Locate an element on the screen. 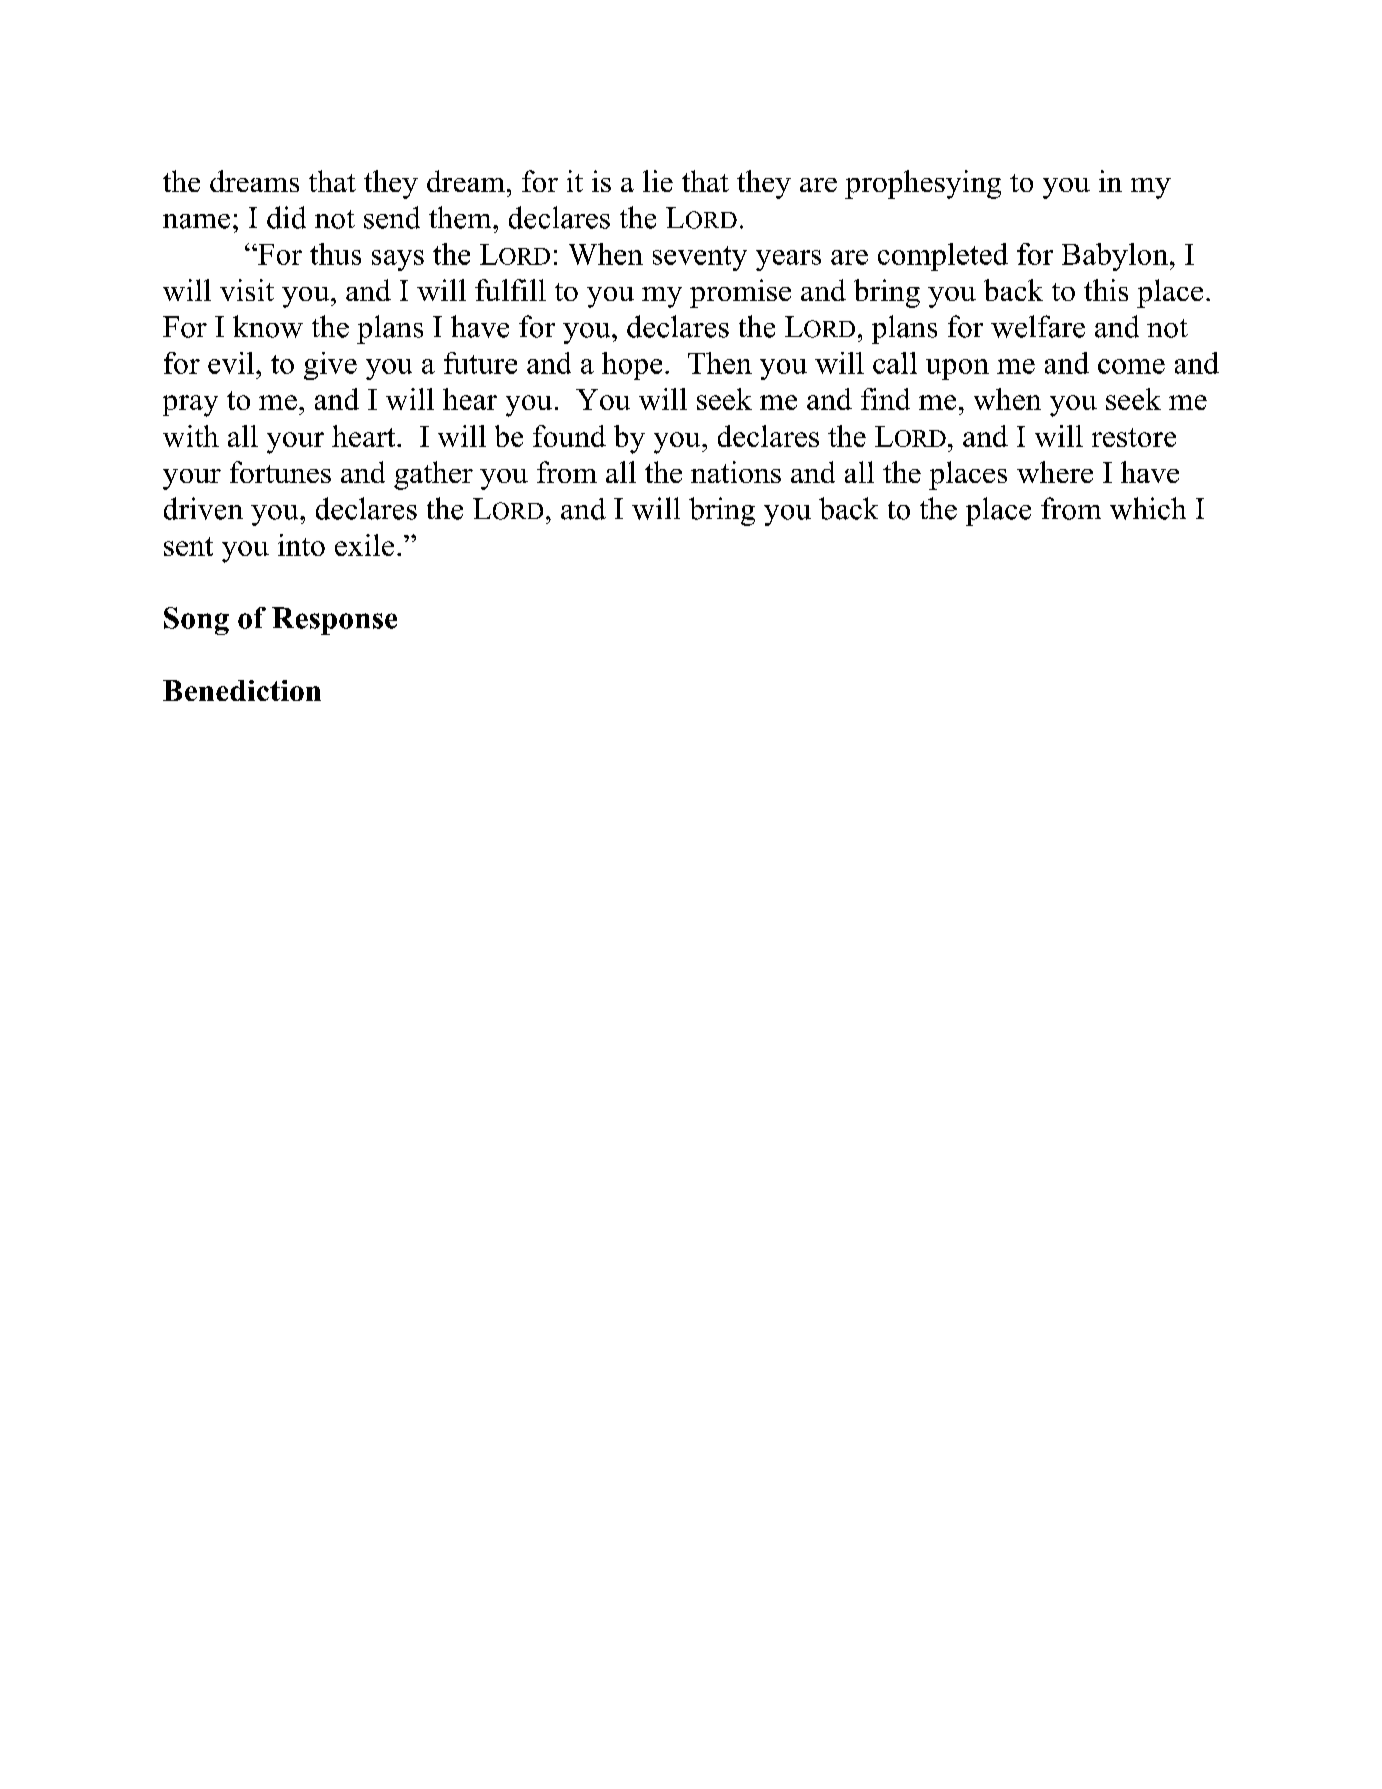 Image resolution: width=1382 pixels, height=1789 pixels. found is located at coordinates (569, 436).
